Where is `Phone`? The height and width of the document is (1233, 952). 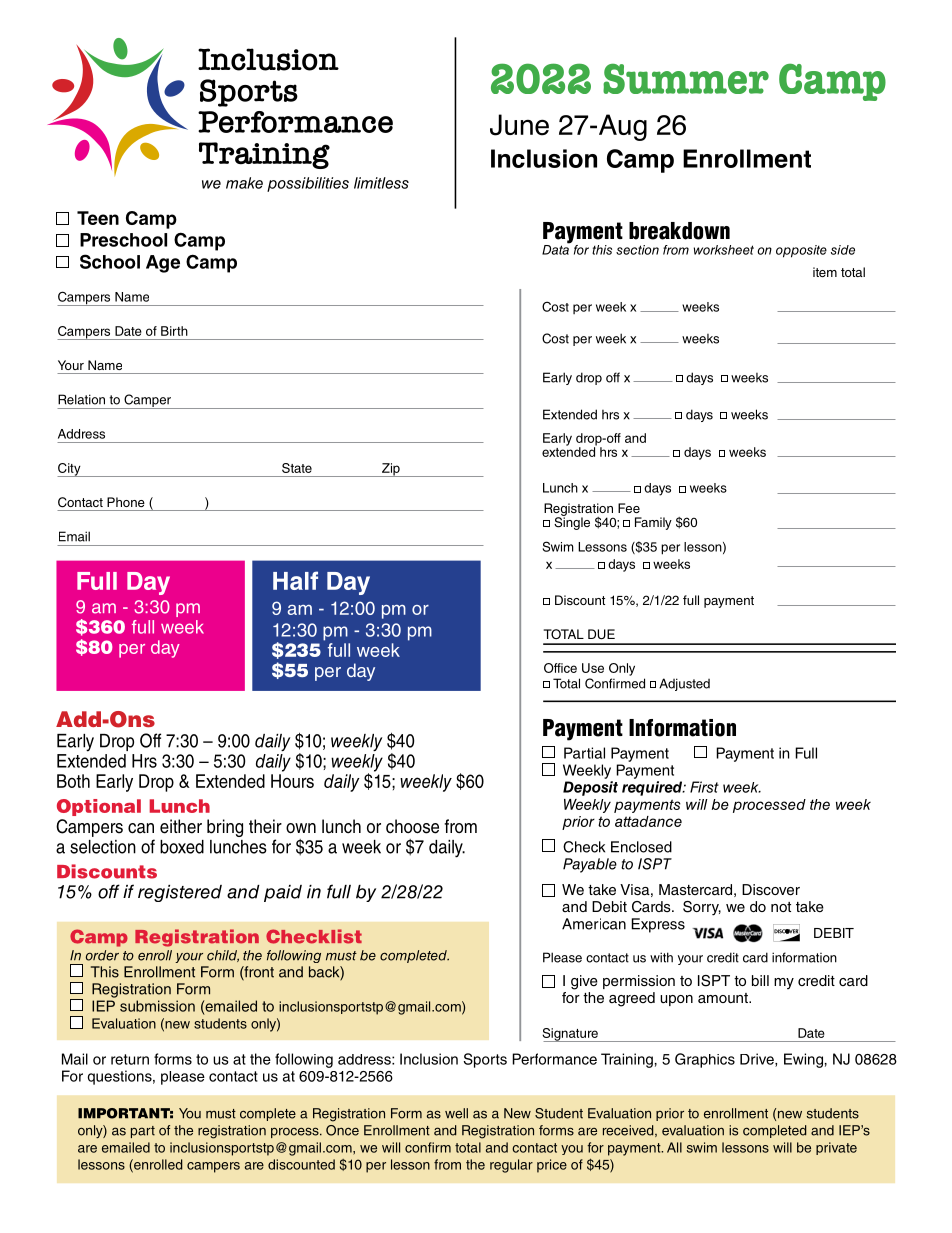 Phone is located at coordinates (126, 502).
